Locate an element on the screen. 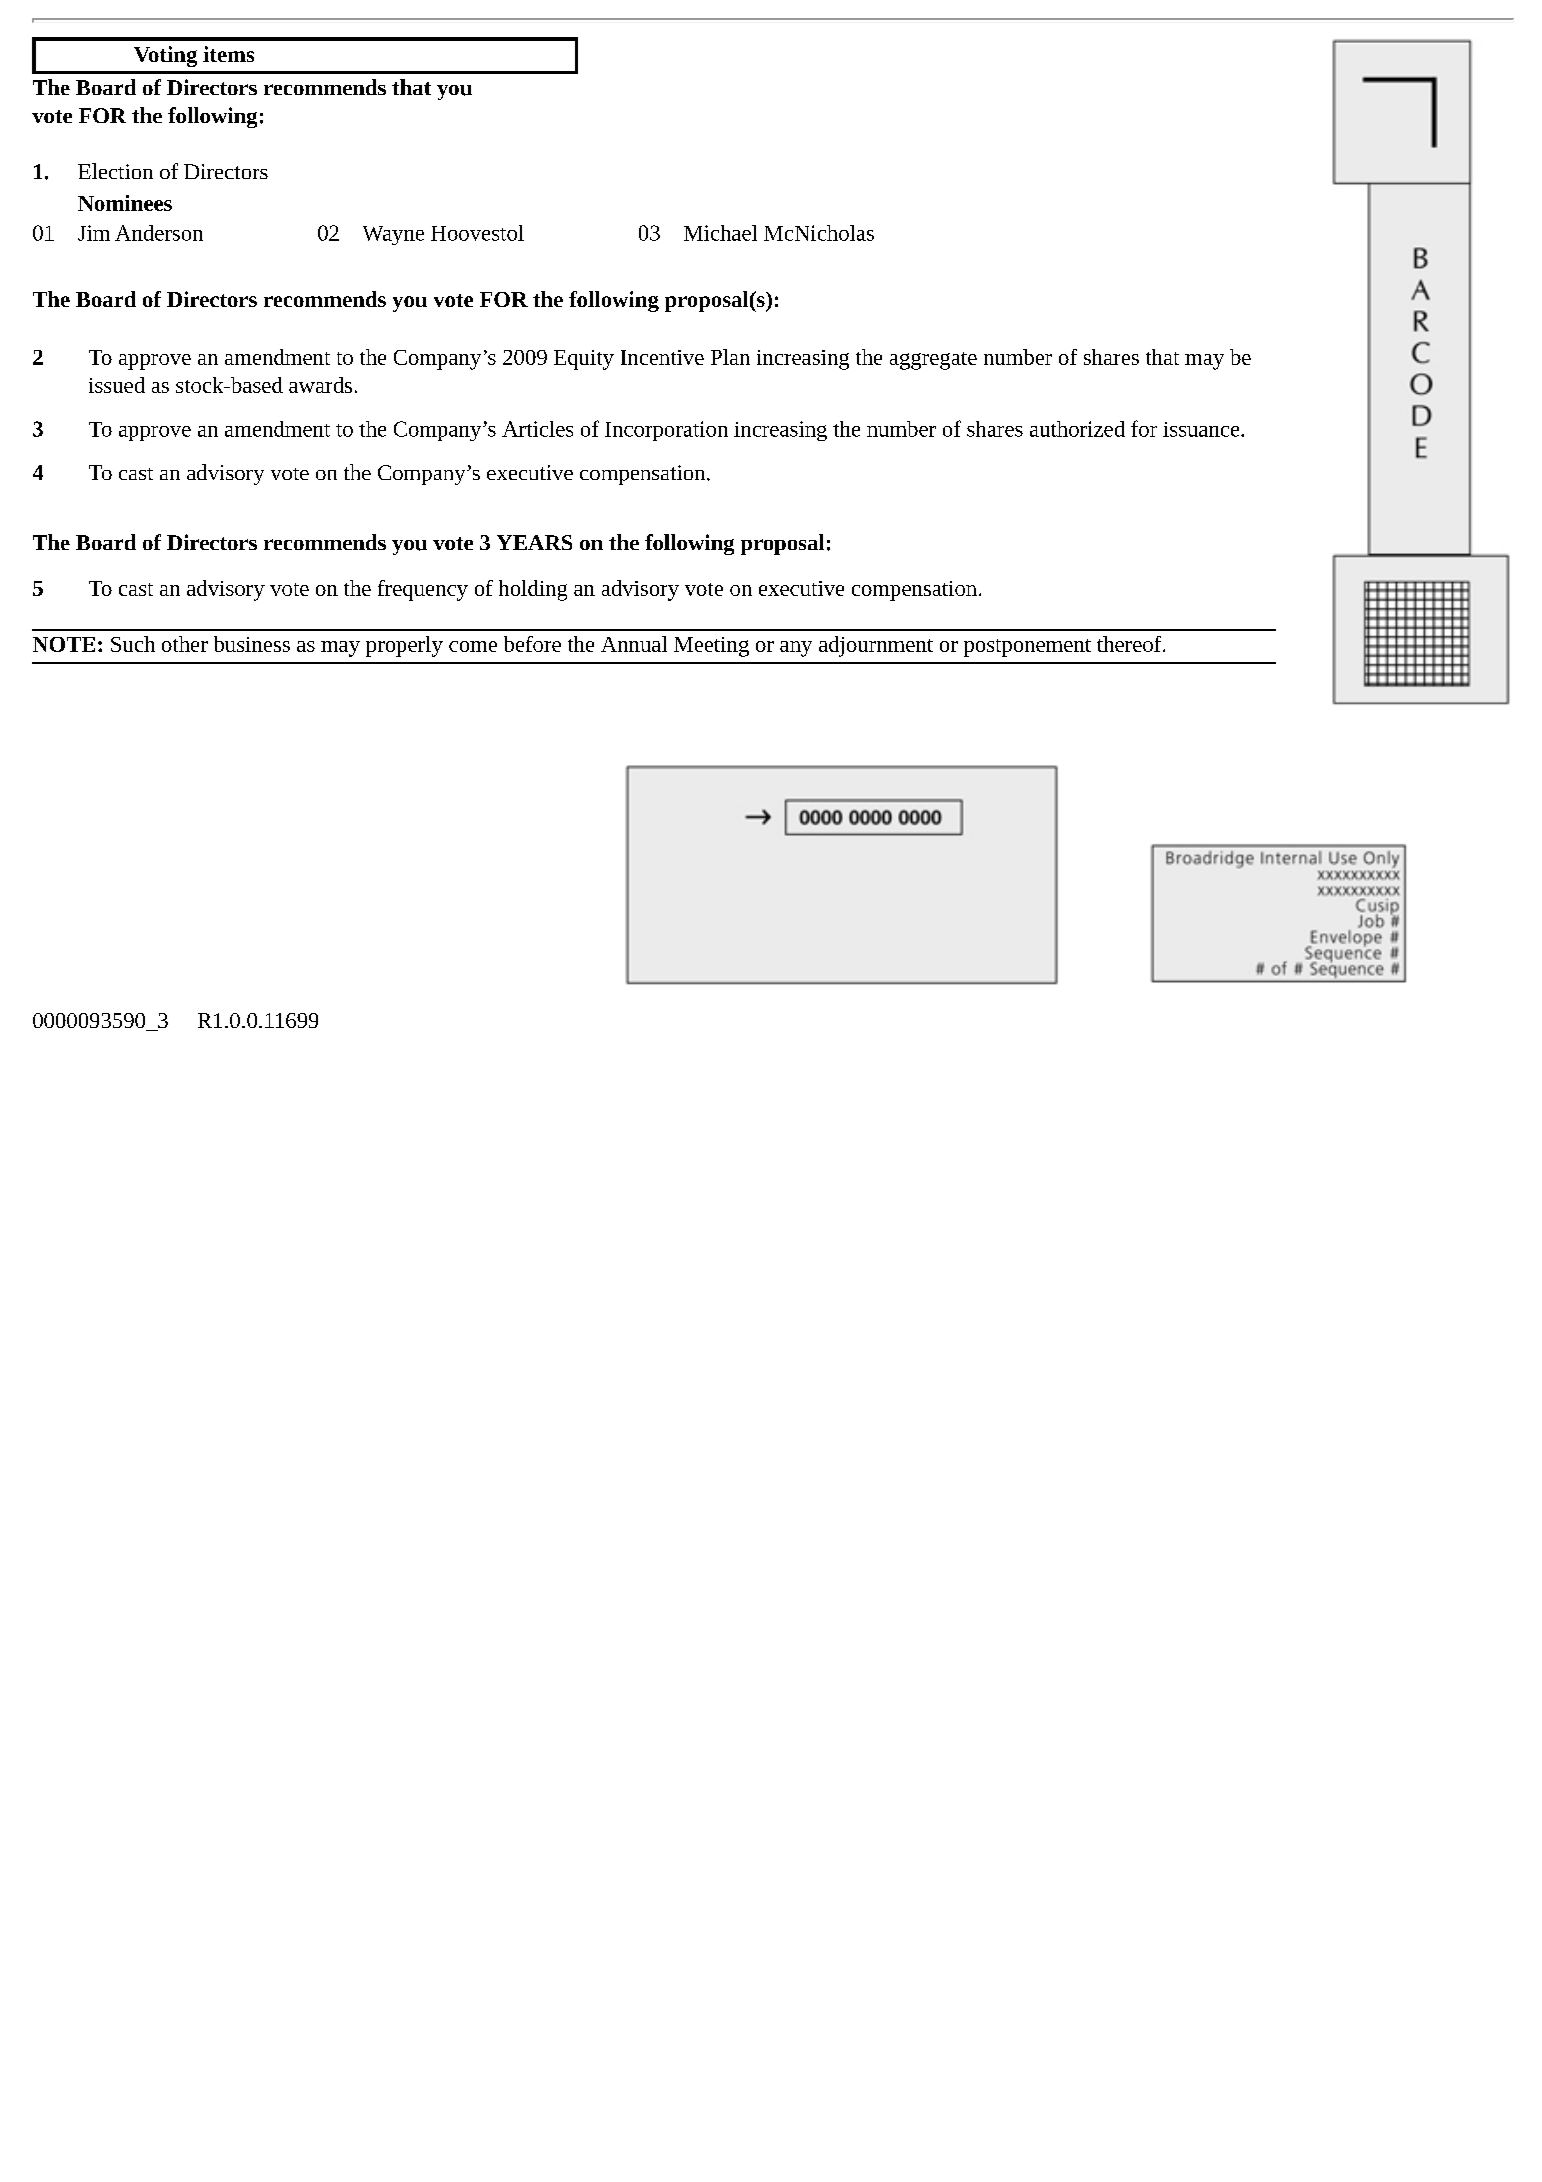  aggregate is located at coordinates (933, 361).
